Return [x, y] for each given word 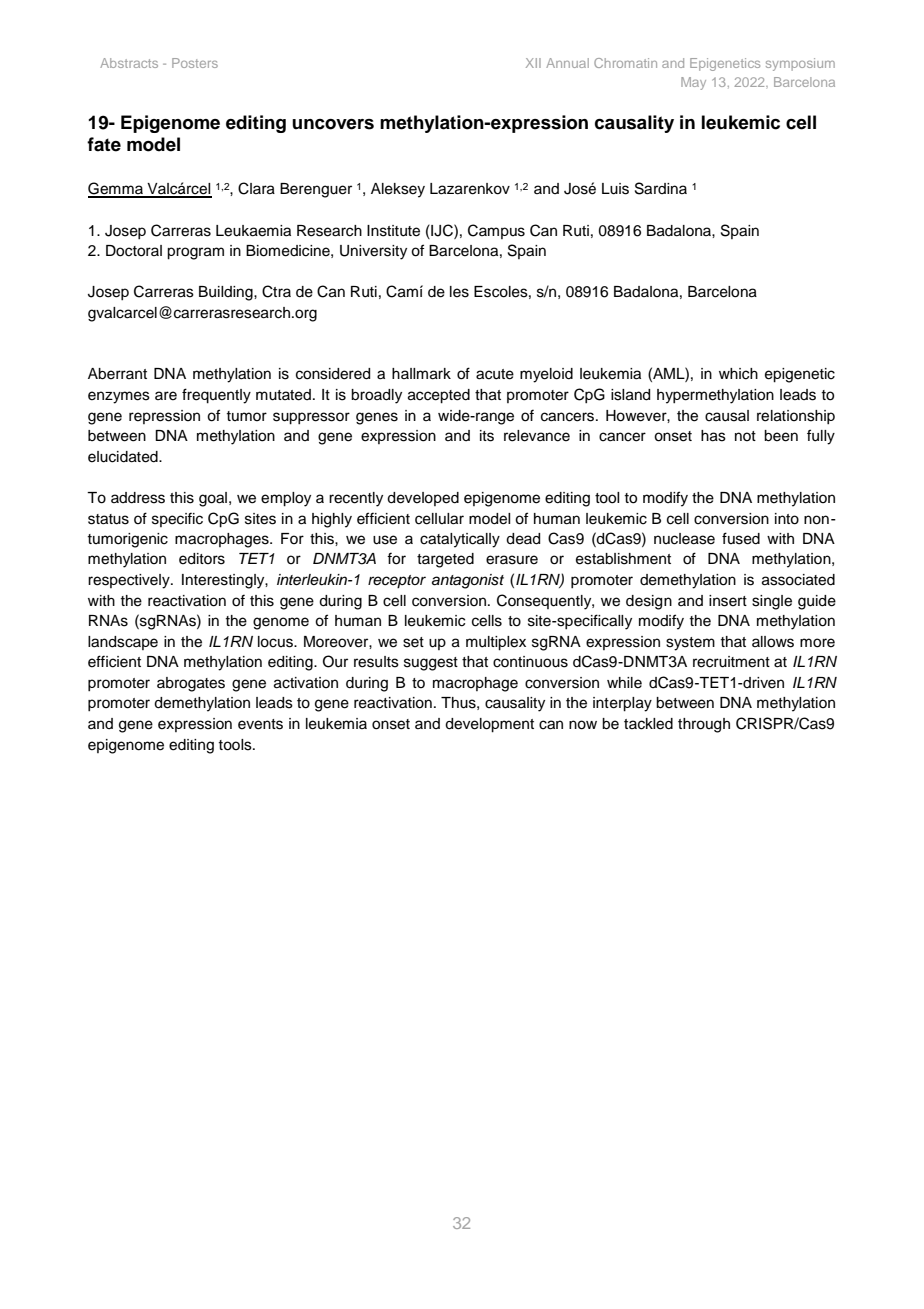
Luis [615, 189]
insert [728, 601]
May [693, 83]
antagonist [468, 581]
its [487, 436]
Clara [256, 188]
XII [533, 63]
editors [202, 559]
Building [227, 293]
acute [495, 374]
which [738, 374]
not [745, 436]
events [260, 724]
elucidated [124, 457]
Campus [496, 231]
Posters [195, 63]
